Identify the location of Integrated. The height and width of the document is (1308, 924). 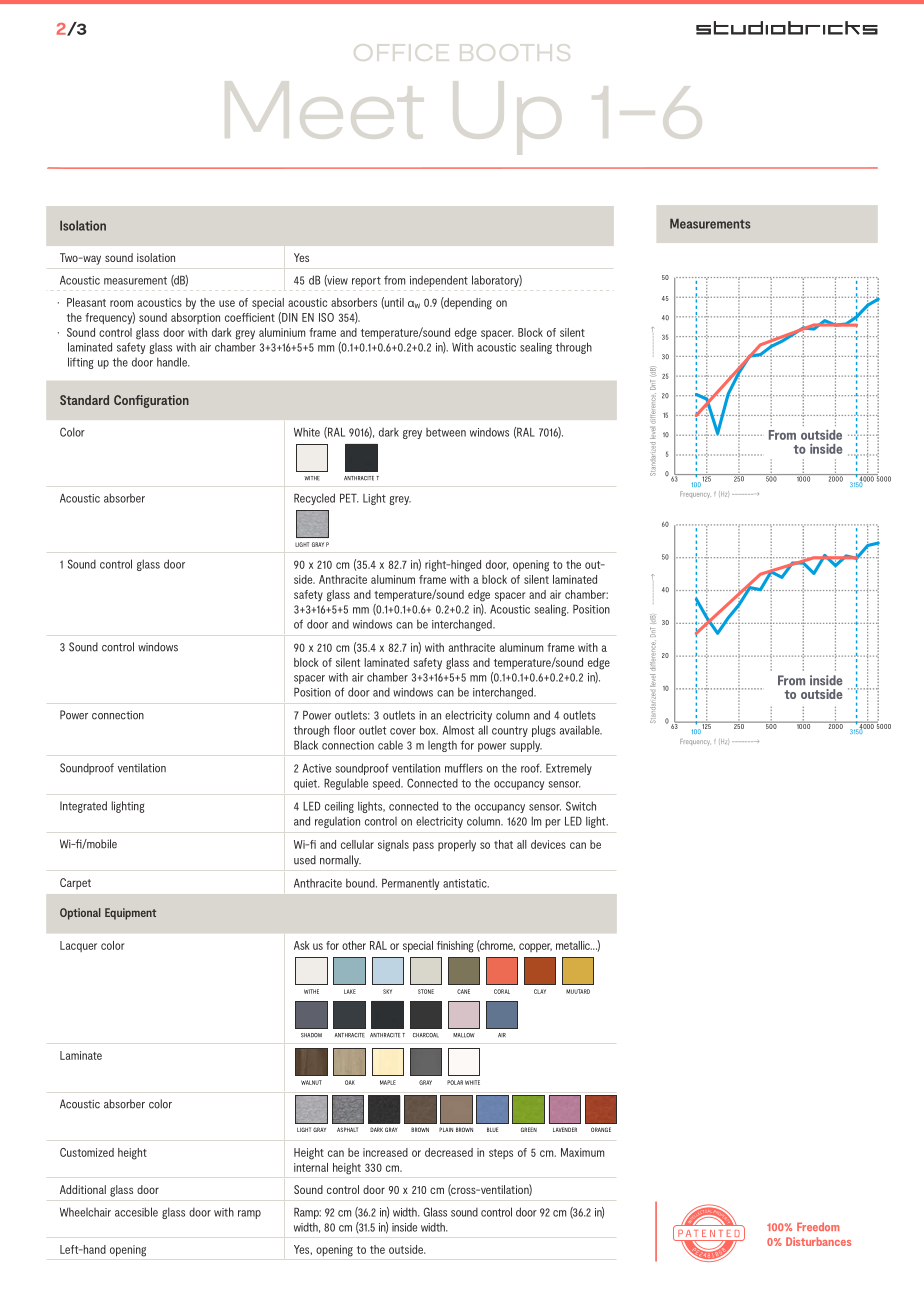
(83, 807).
